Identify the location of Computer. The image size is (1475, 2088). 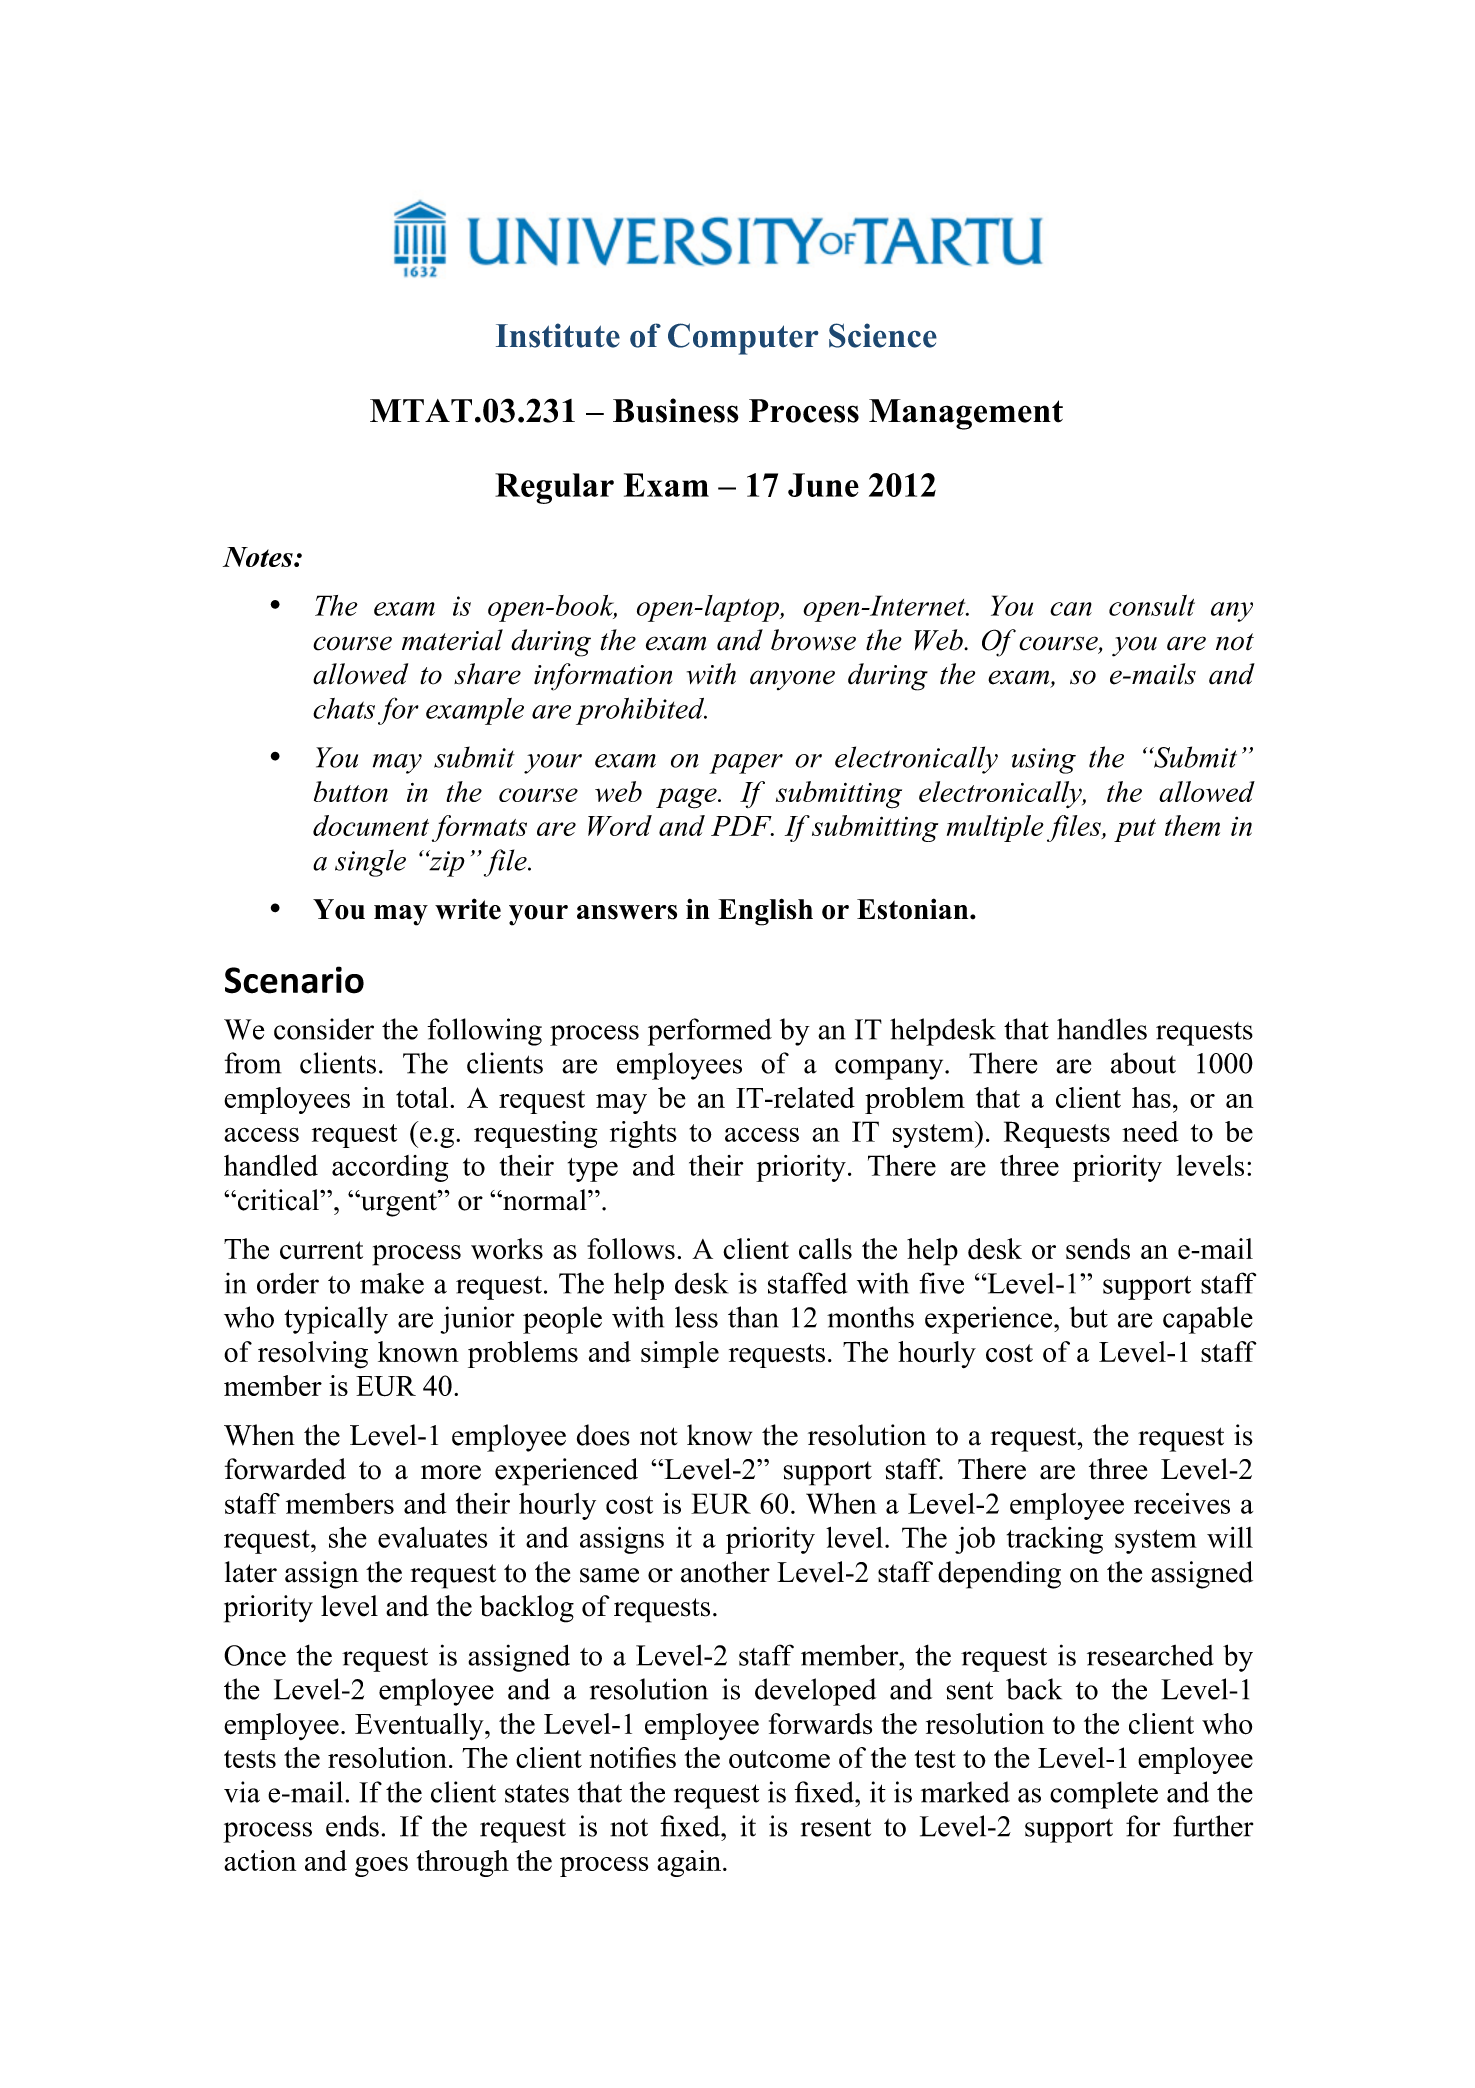
(743, 339).
